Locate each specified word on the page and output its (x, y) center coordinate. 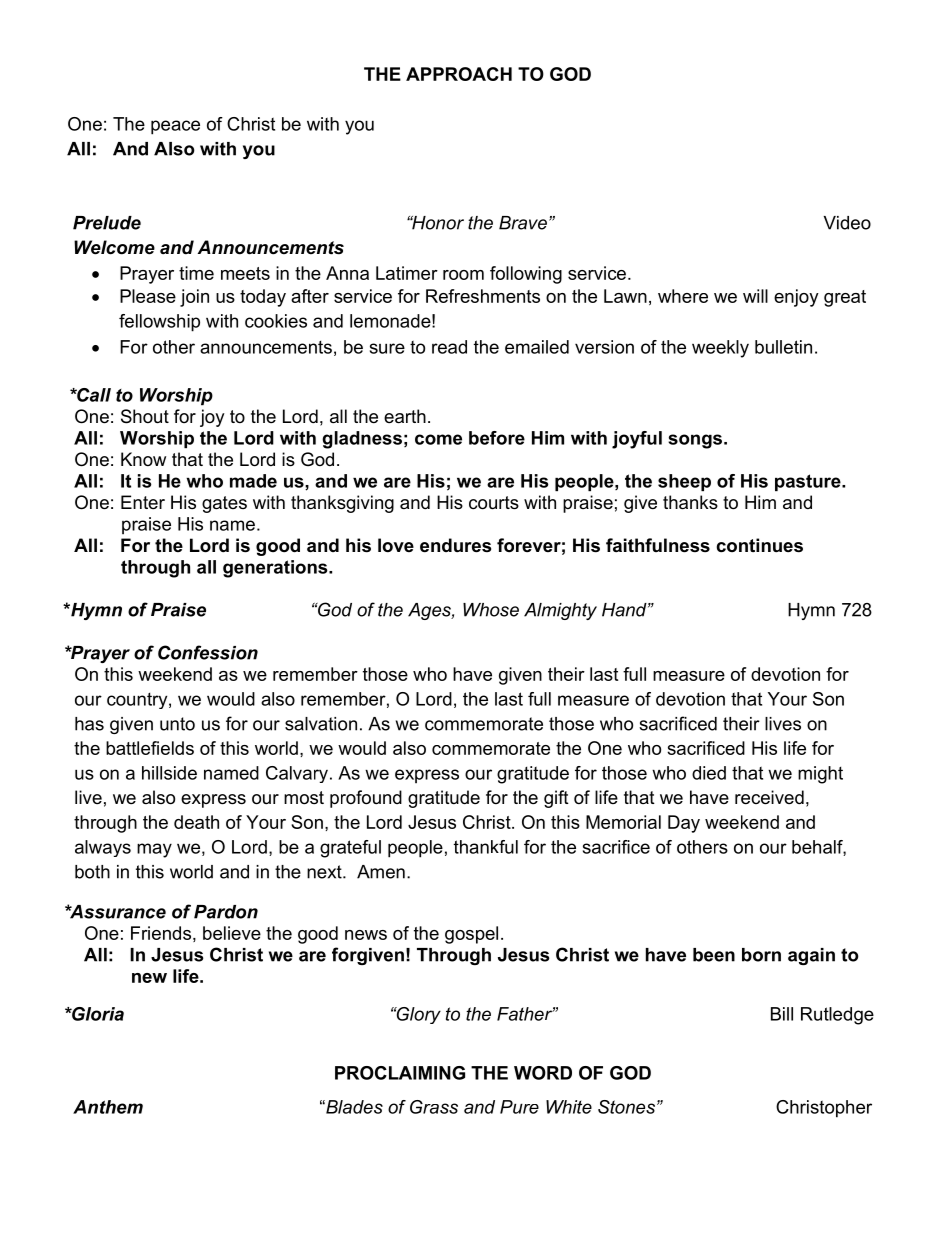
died (709, 773)
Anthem (108, 1107)
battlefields (150, 748)
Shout (145, 416)
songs (695, 441)
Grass (434, 1107)
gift (556, 799)
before (497, 438)
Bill (782, 1014)
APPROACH (459, 74)
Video (847, 223)
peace (175, 127)
